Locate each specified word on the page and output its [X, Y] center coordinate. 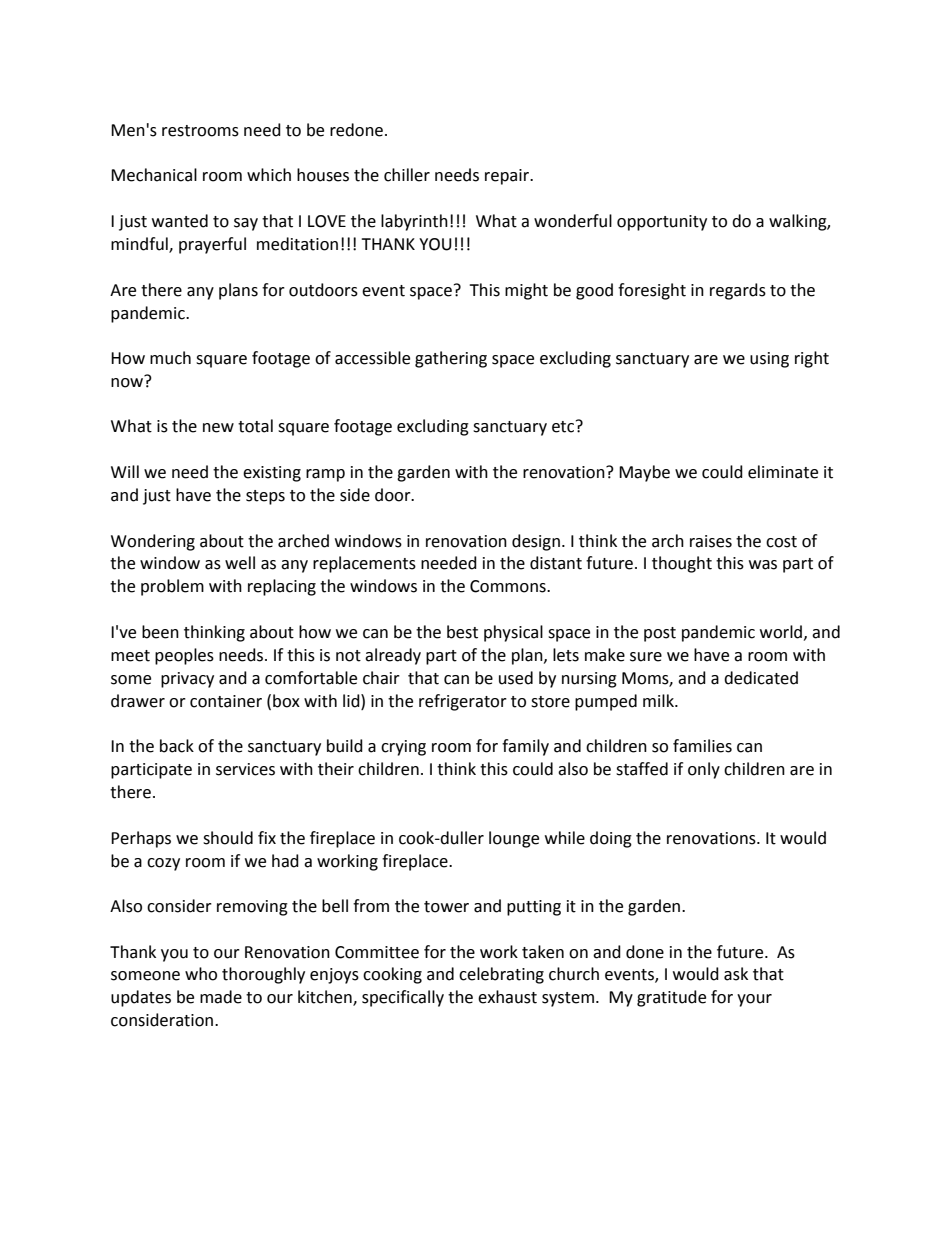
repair [508, 177]
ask [736, 974]
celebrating [501, 975]
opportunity [662, 223]
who [201, 974]
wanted [180, 221]
